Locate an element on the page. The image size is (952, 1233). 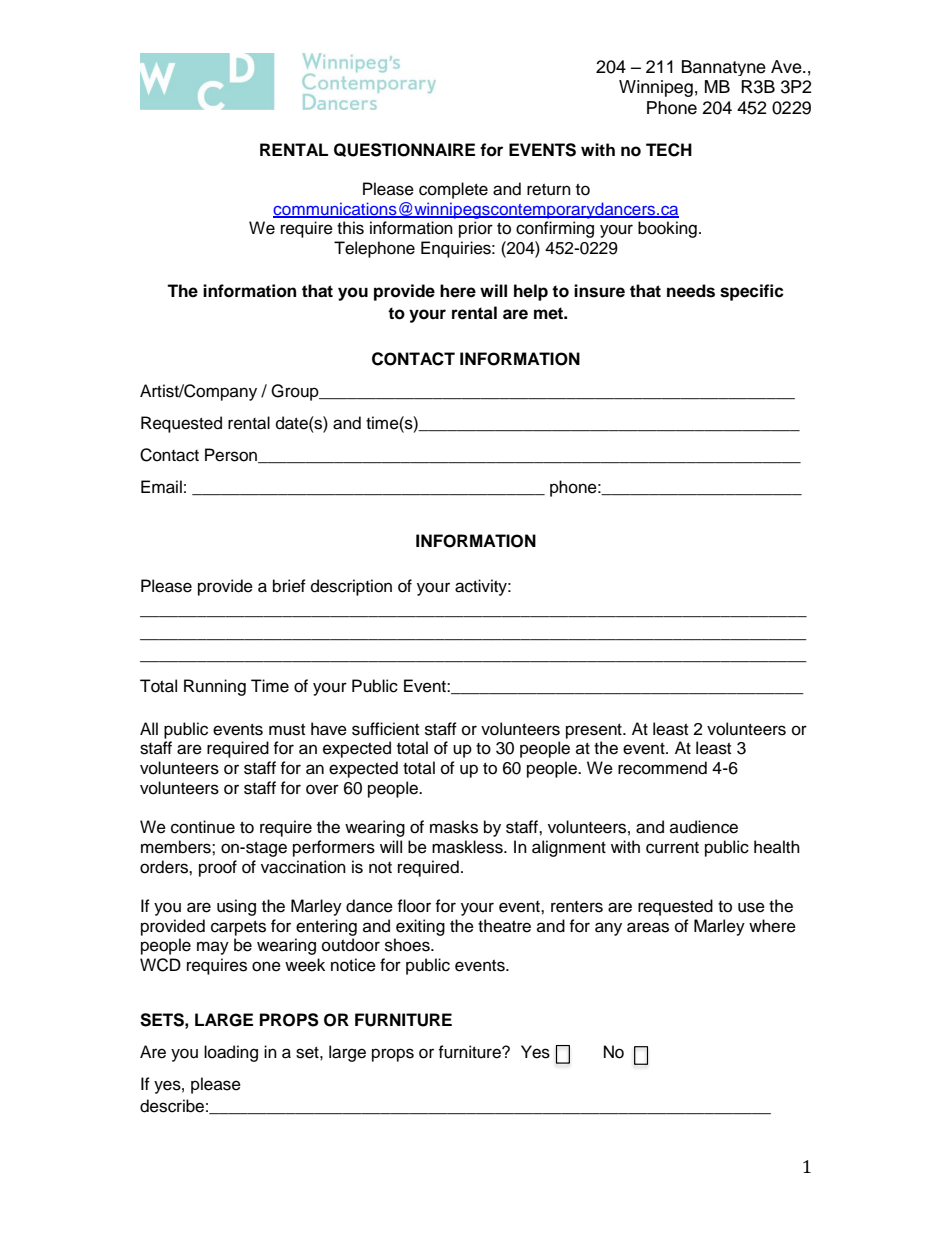
brief is located at coordinates (289, 586).
